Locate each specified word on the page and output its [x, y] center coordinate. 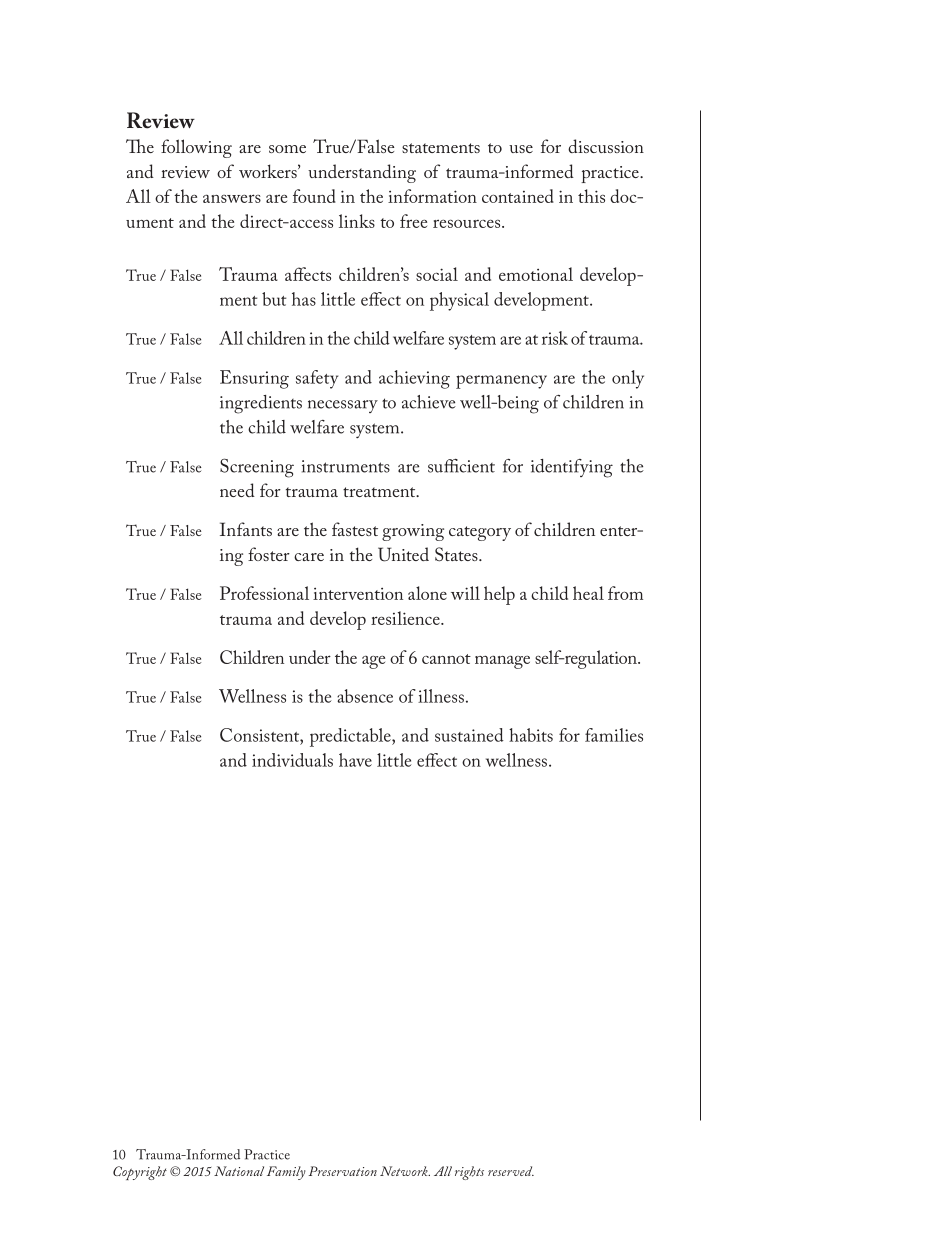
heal [588, 593]
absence [365, 696]
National [239, 1171]
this [591, 196]
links [357, 221]
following [196, 148]
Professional [264, 593]
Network [405, 1171]
